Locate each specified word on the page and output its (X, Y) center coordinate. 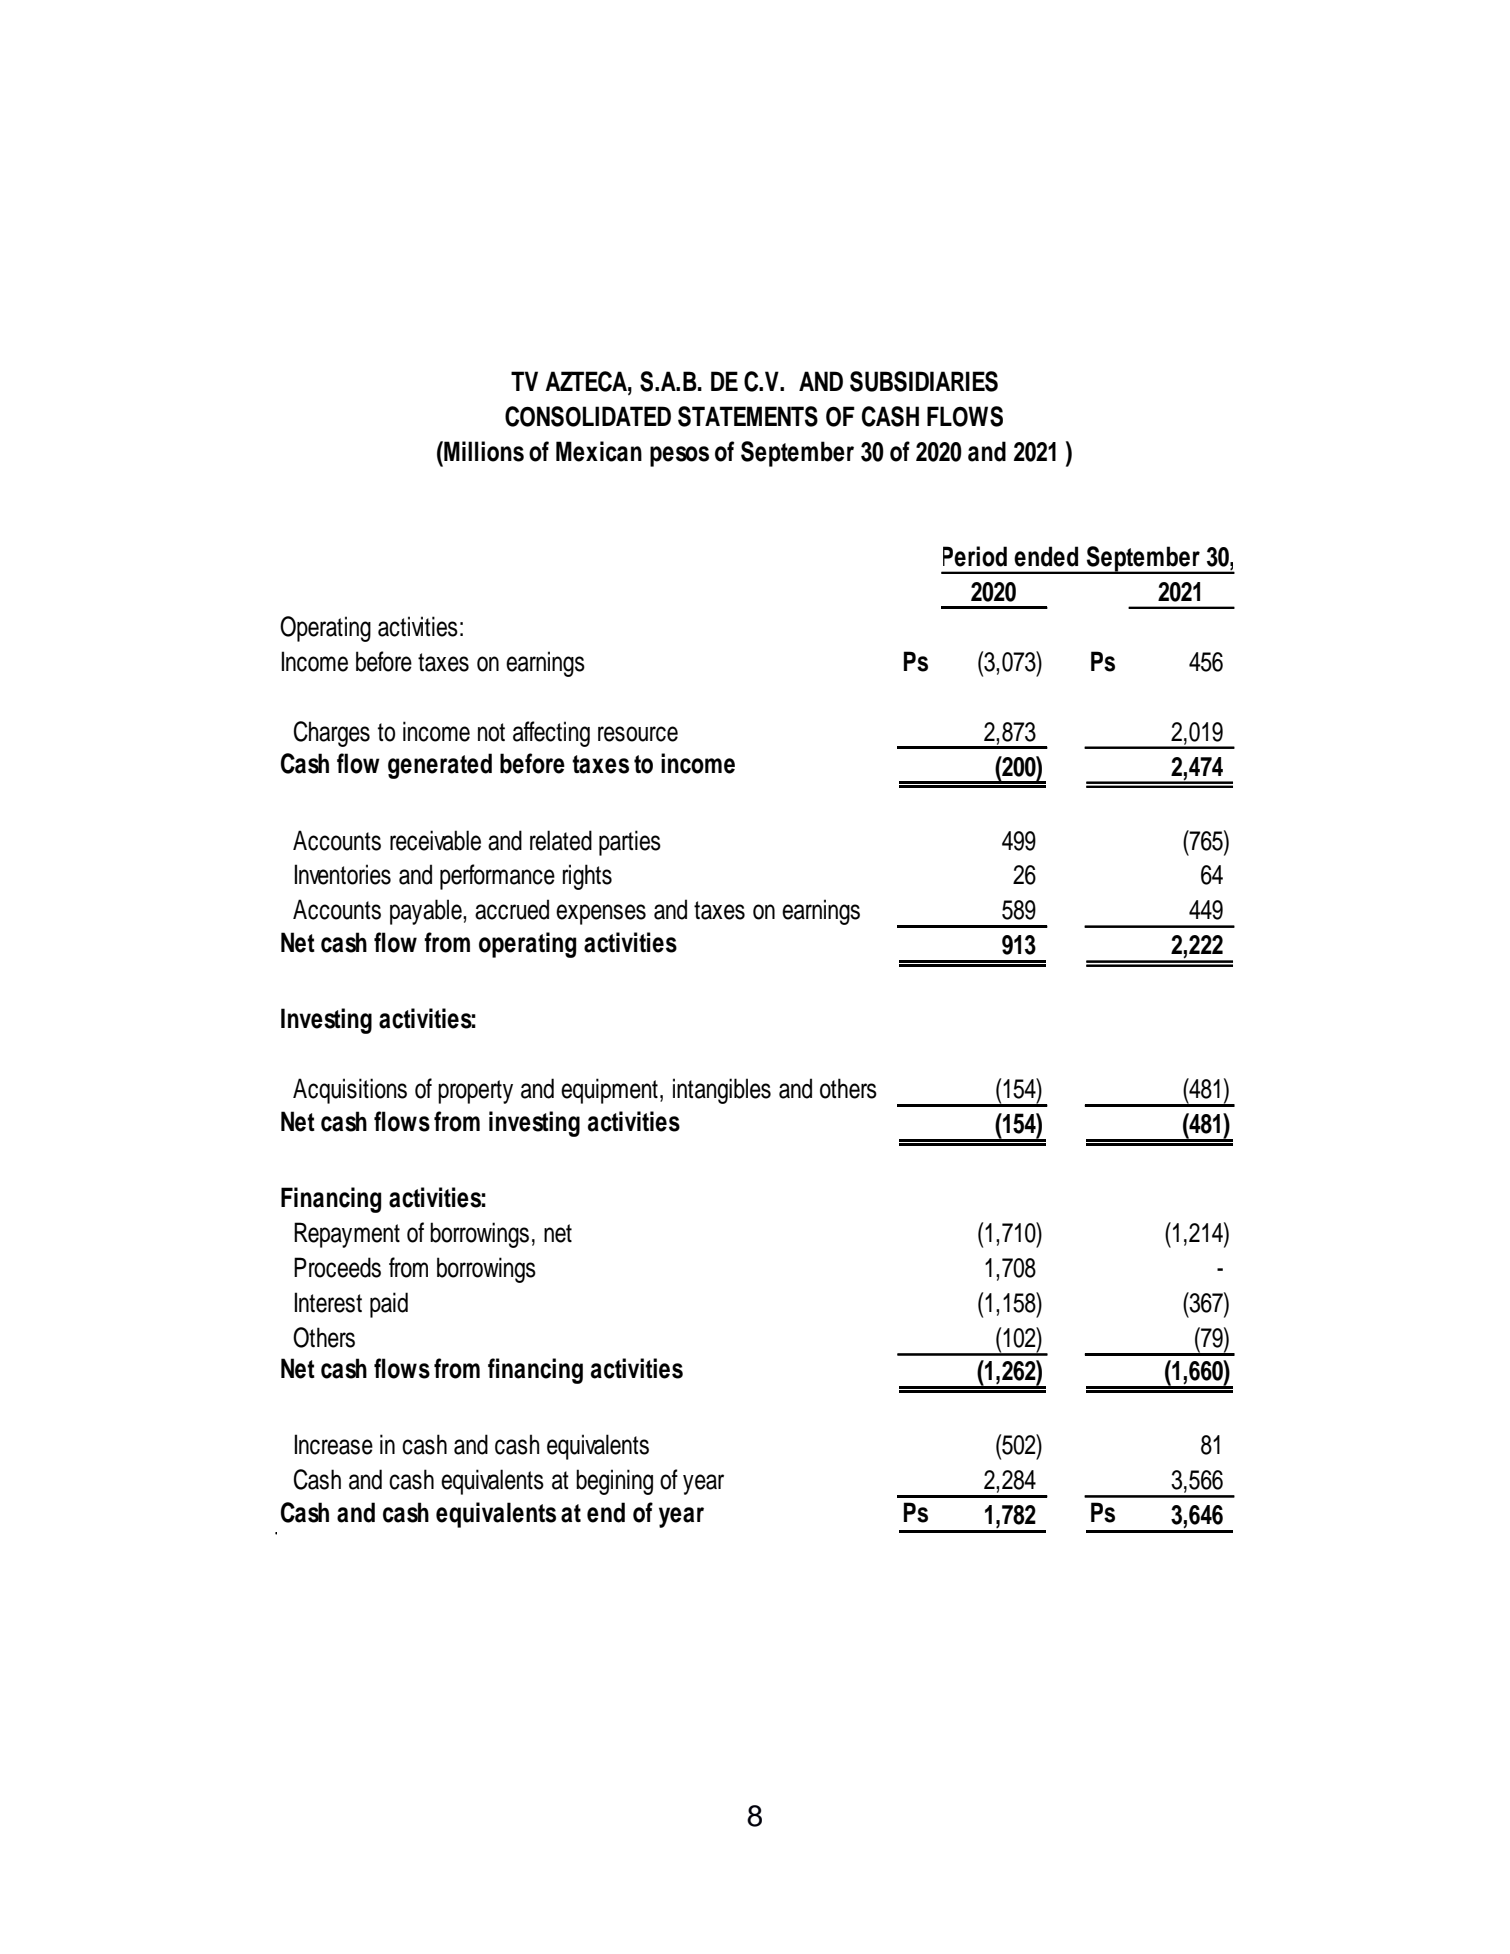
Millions (483, 451)
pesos (679, 456)
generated (440, 766)
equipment (609, 1091)
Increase (334, 1444)
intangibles (722, 1091)
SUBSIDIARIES (924, 381)
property (475, 1092)
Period (975, 556)
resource (638, 734)
